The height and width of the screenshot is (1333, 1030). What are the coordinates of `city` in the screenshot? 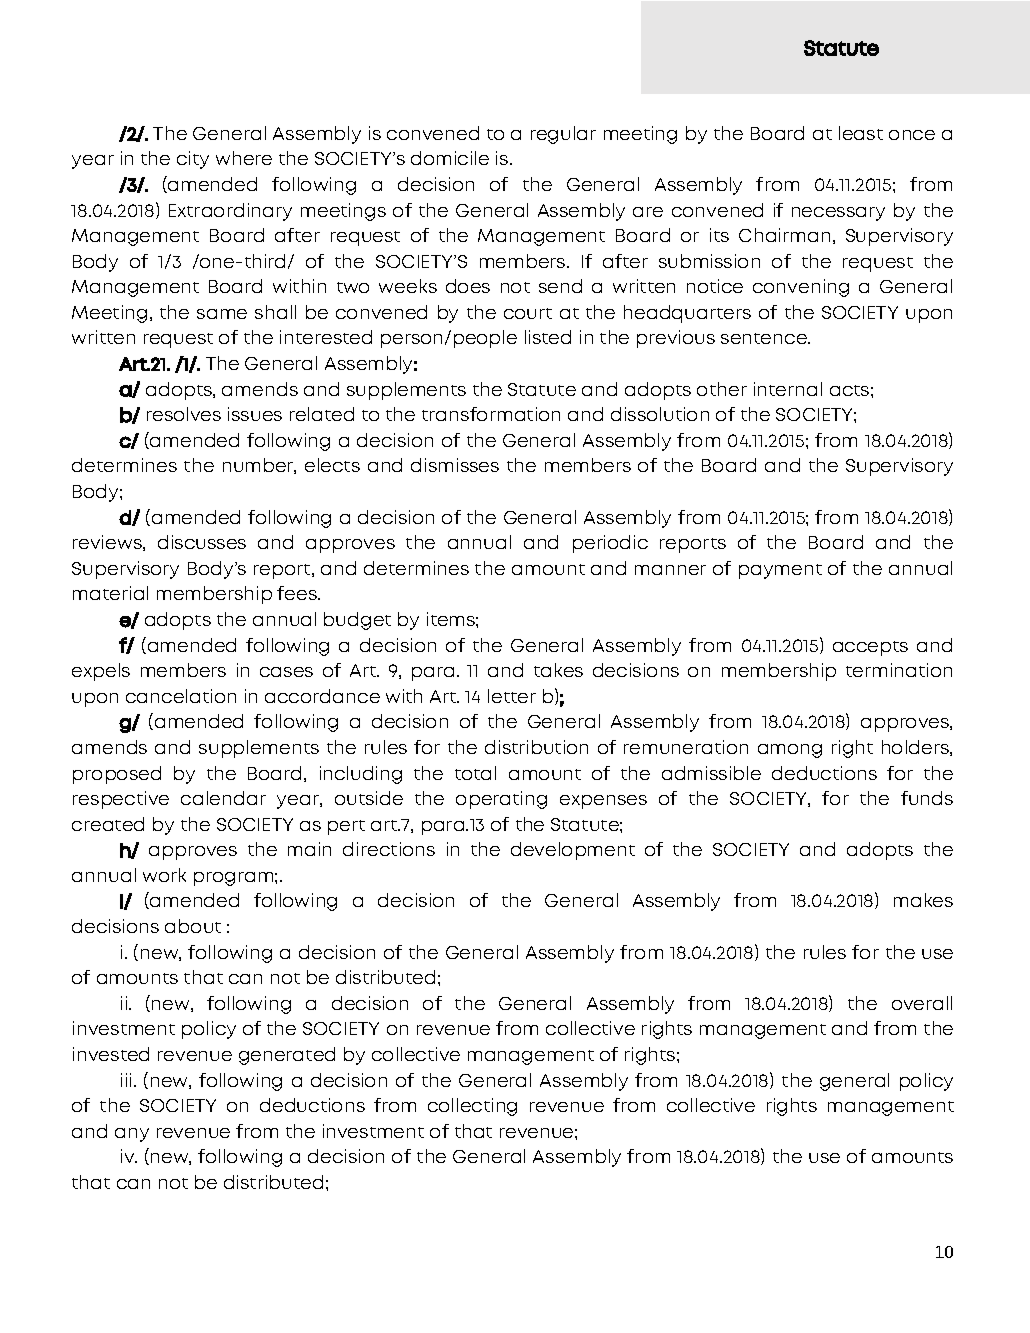 It's located at (193, 160).
